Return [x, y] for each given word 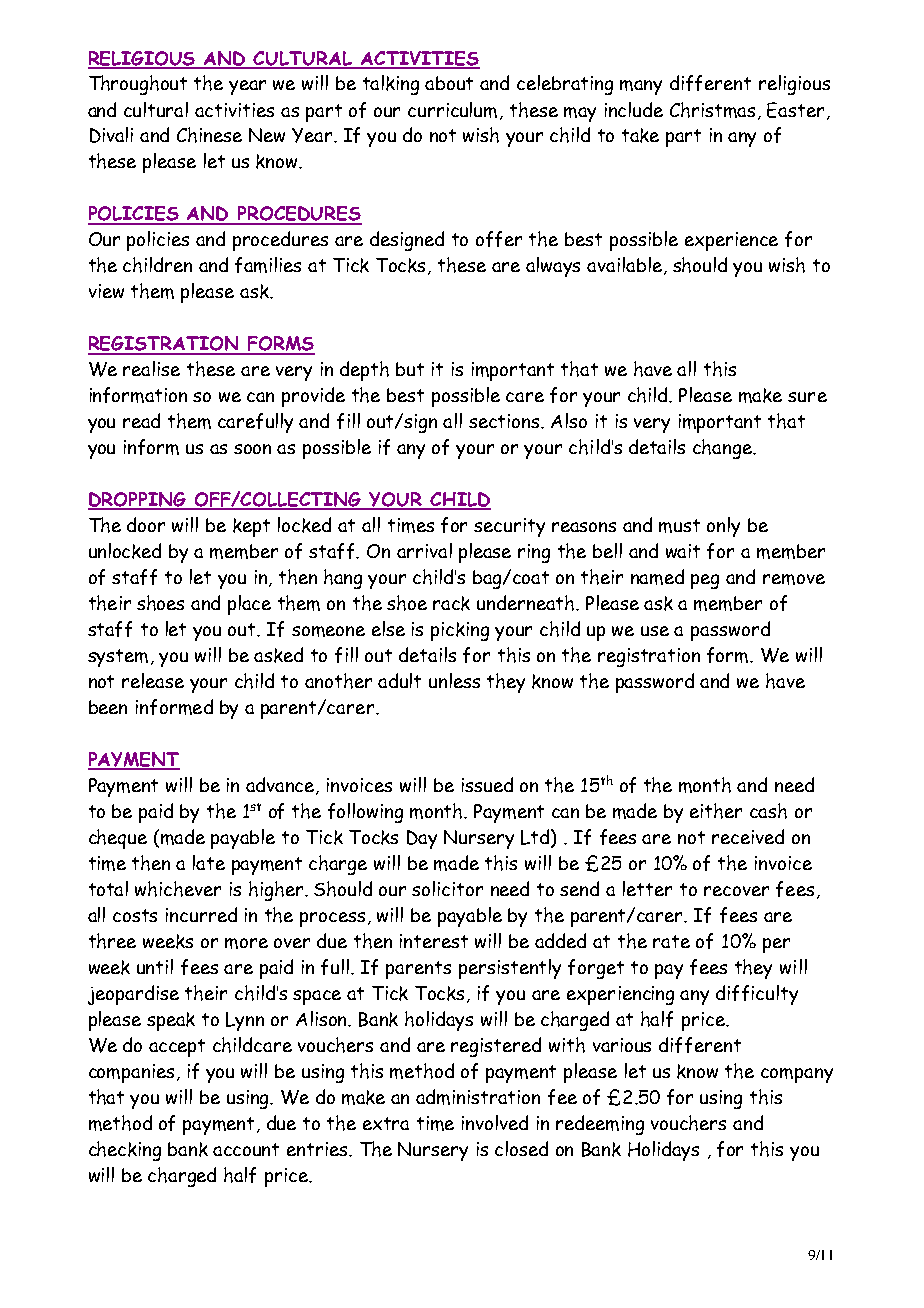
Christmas [712, 110]
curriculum [452, 110]
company [797, 1075]
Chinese [209, 135]
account [246, 1149]
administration [478, 1097]
